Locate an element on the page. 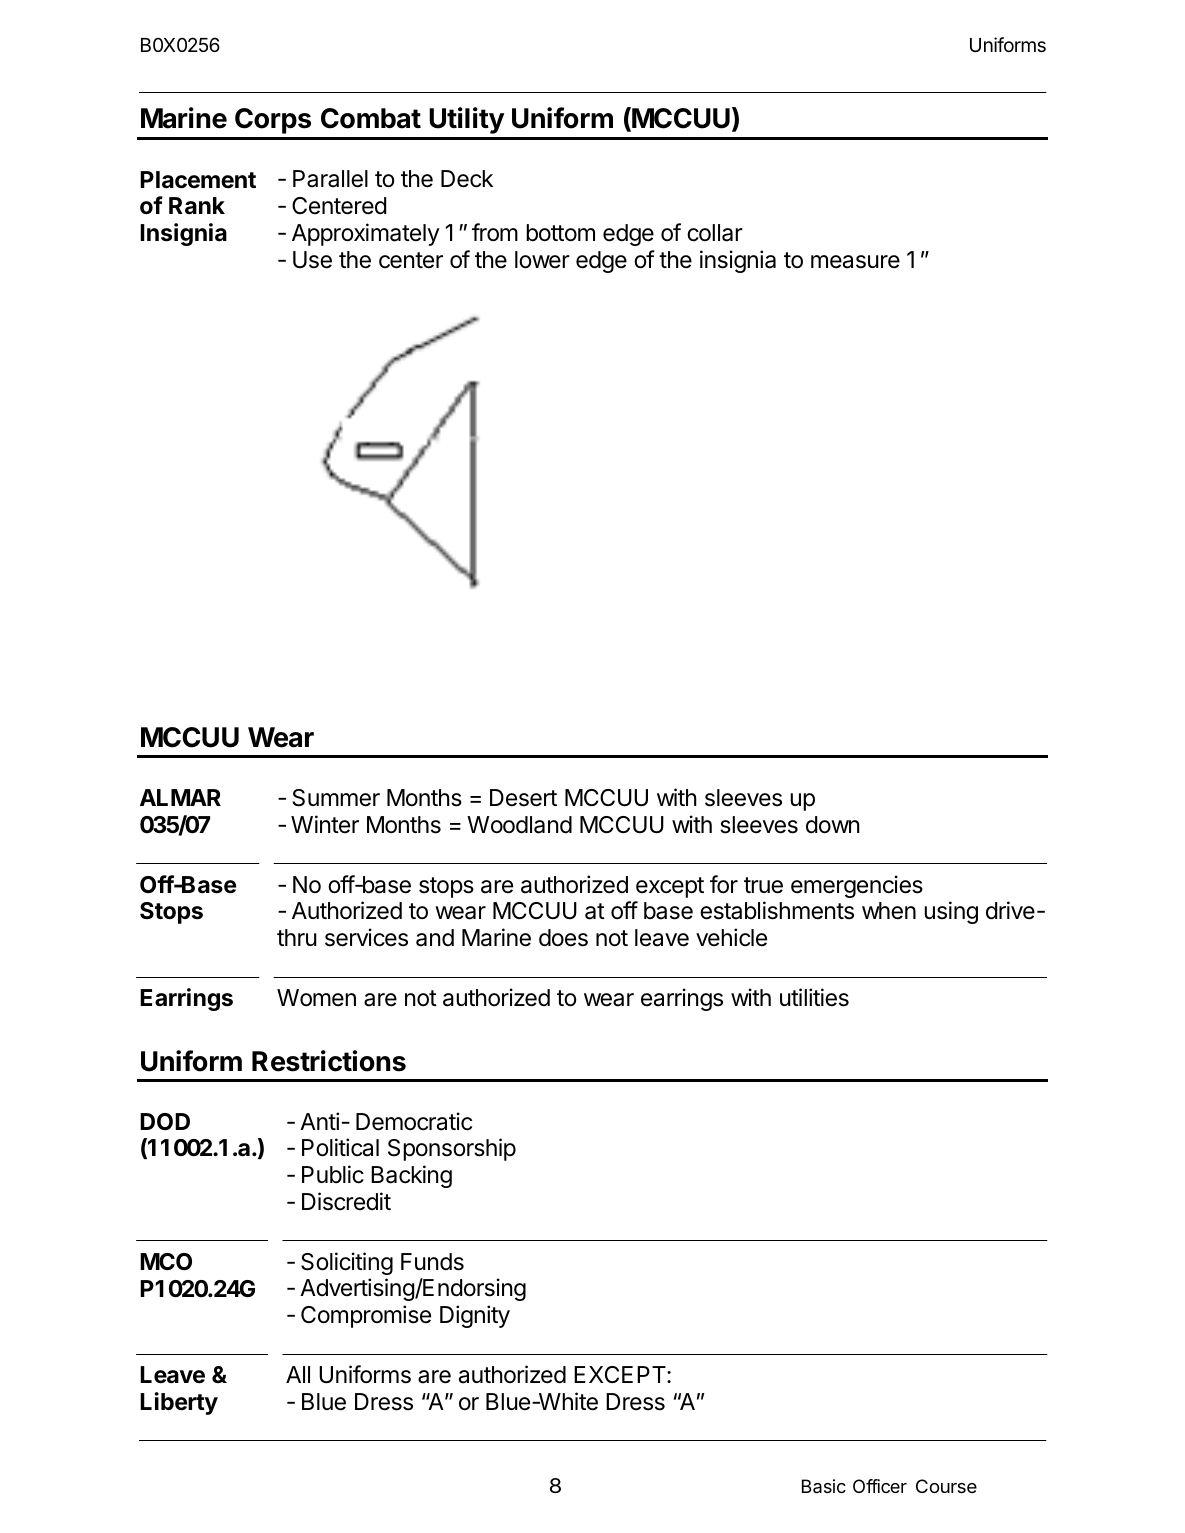 The width and height of the page is (1185, 1533). lower is located at coordinates (542, 260).
